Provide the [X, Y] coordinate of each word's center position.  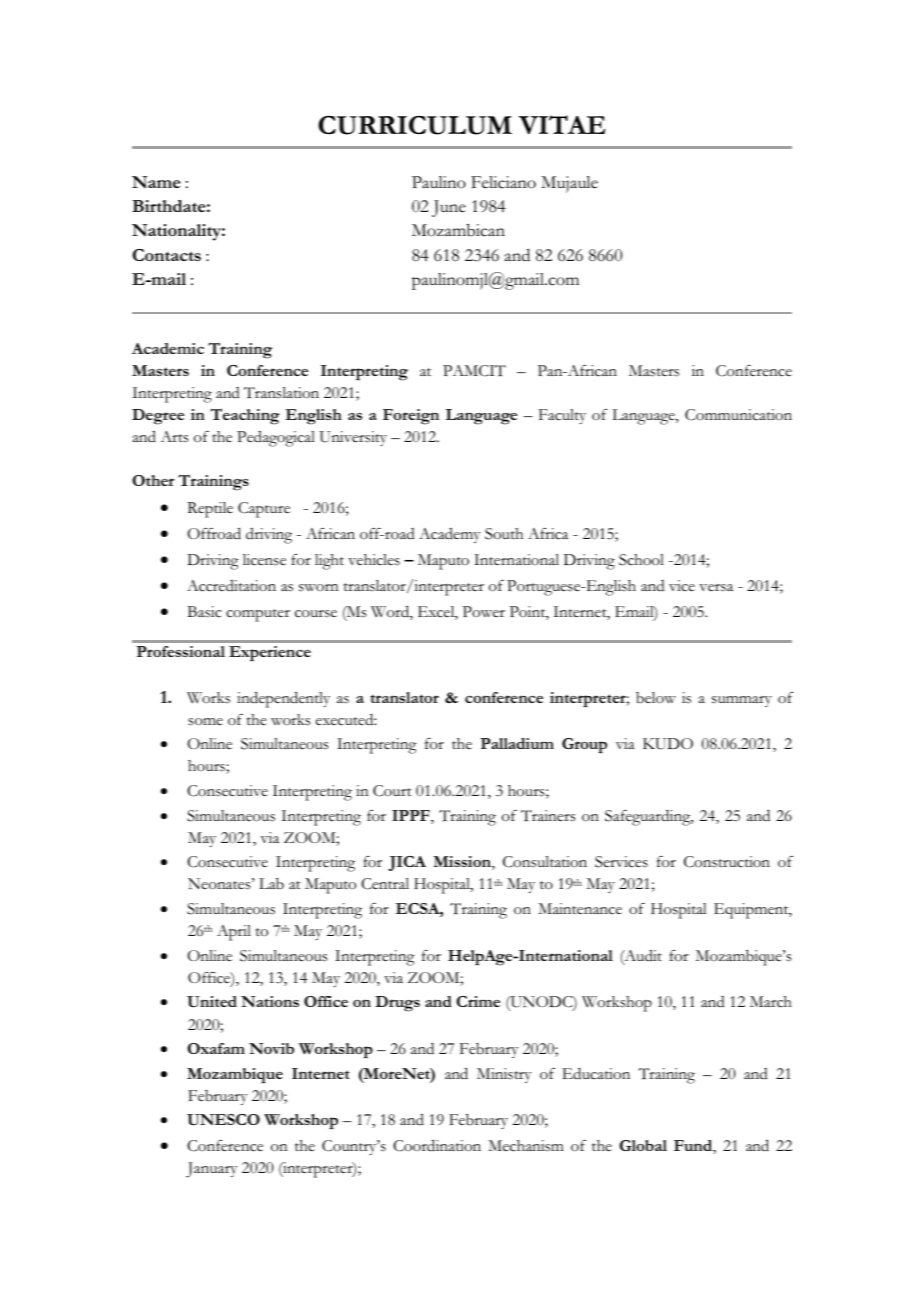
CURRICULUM [415, 125]
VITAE [562, 124]
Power [484, 612]
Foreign [411, 417]
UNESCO [223, 1120]
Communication [738, 415]
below [656, 698]
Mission [463, 863]
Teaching [245, 416]
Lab [271, 883]
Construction [727, 862]
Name [156, 182]
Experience [270, 654]
